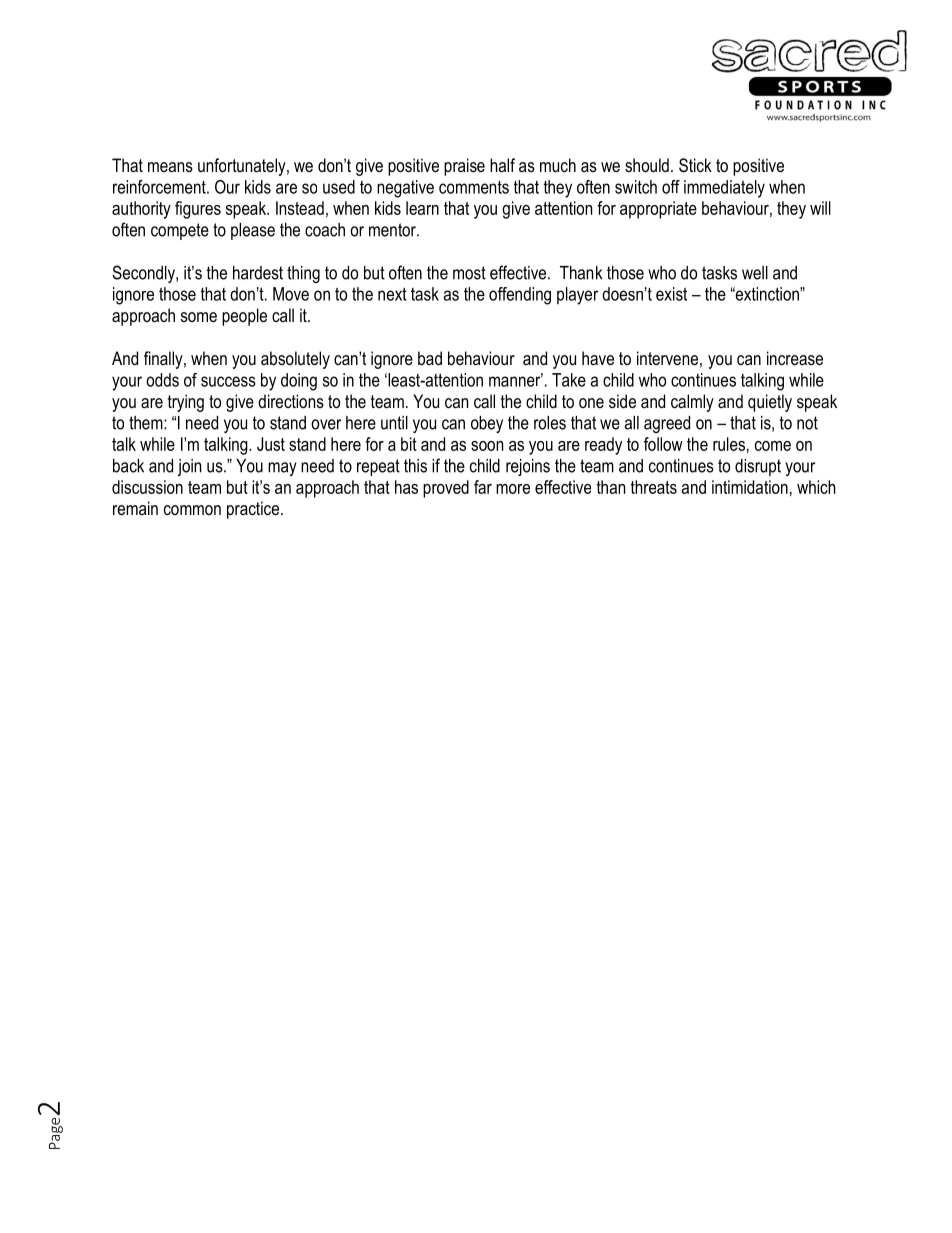 This screenshot has width=952, height=1233. I want to click on success, so click(228, 381).
